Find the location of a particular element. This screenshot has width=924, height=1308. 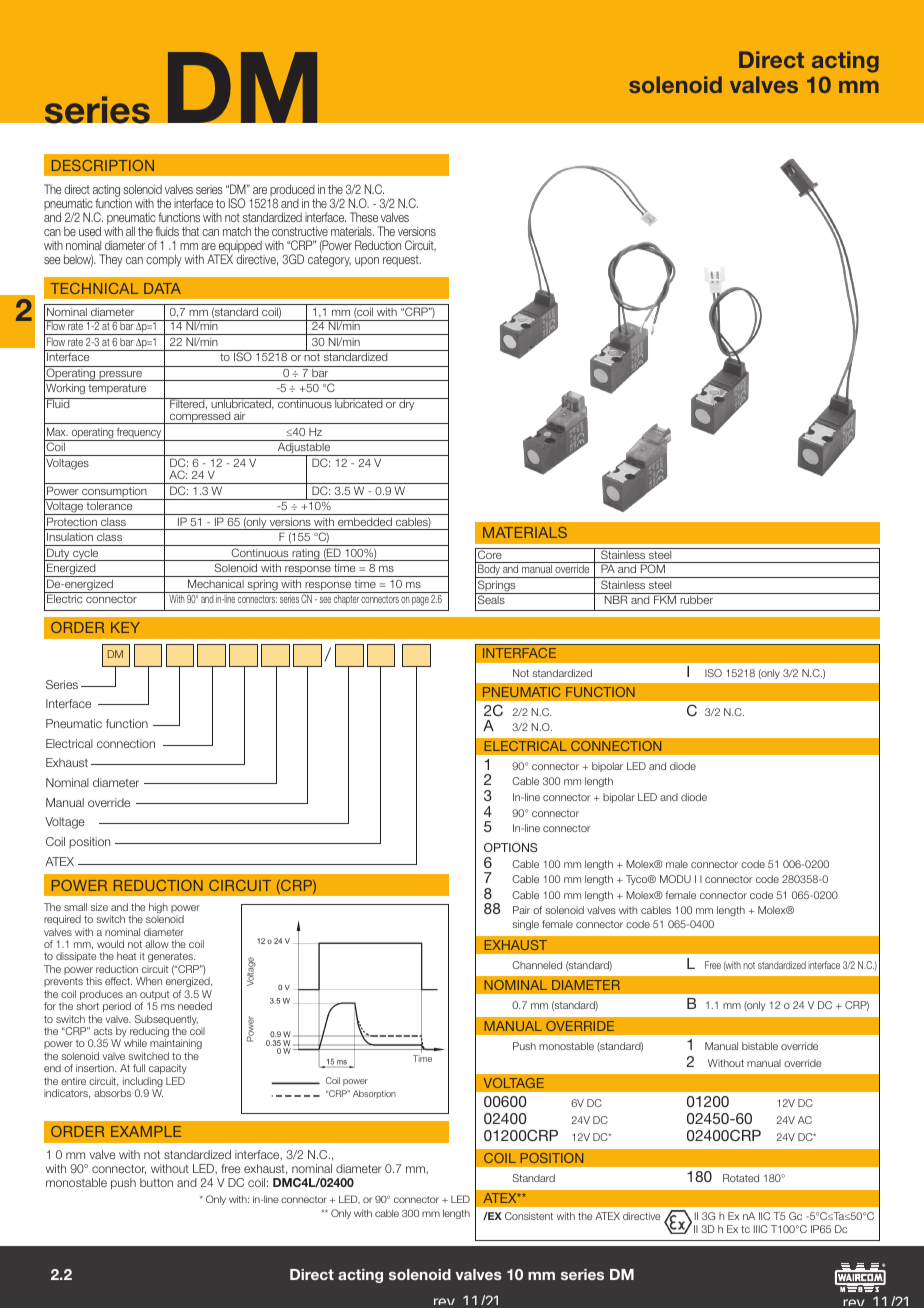

Channeled is located at coordinates (537, 965).
